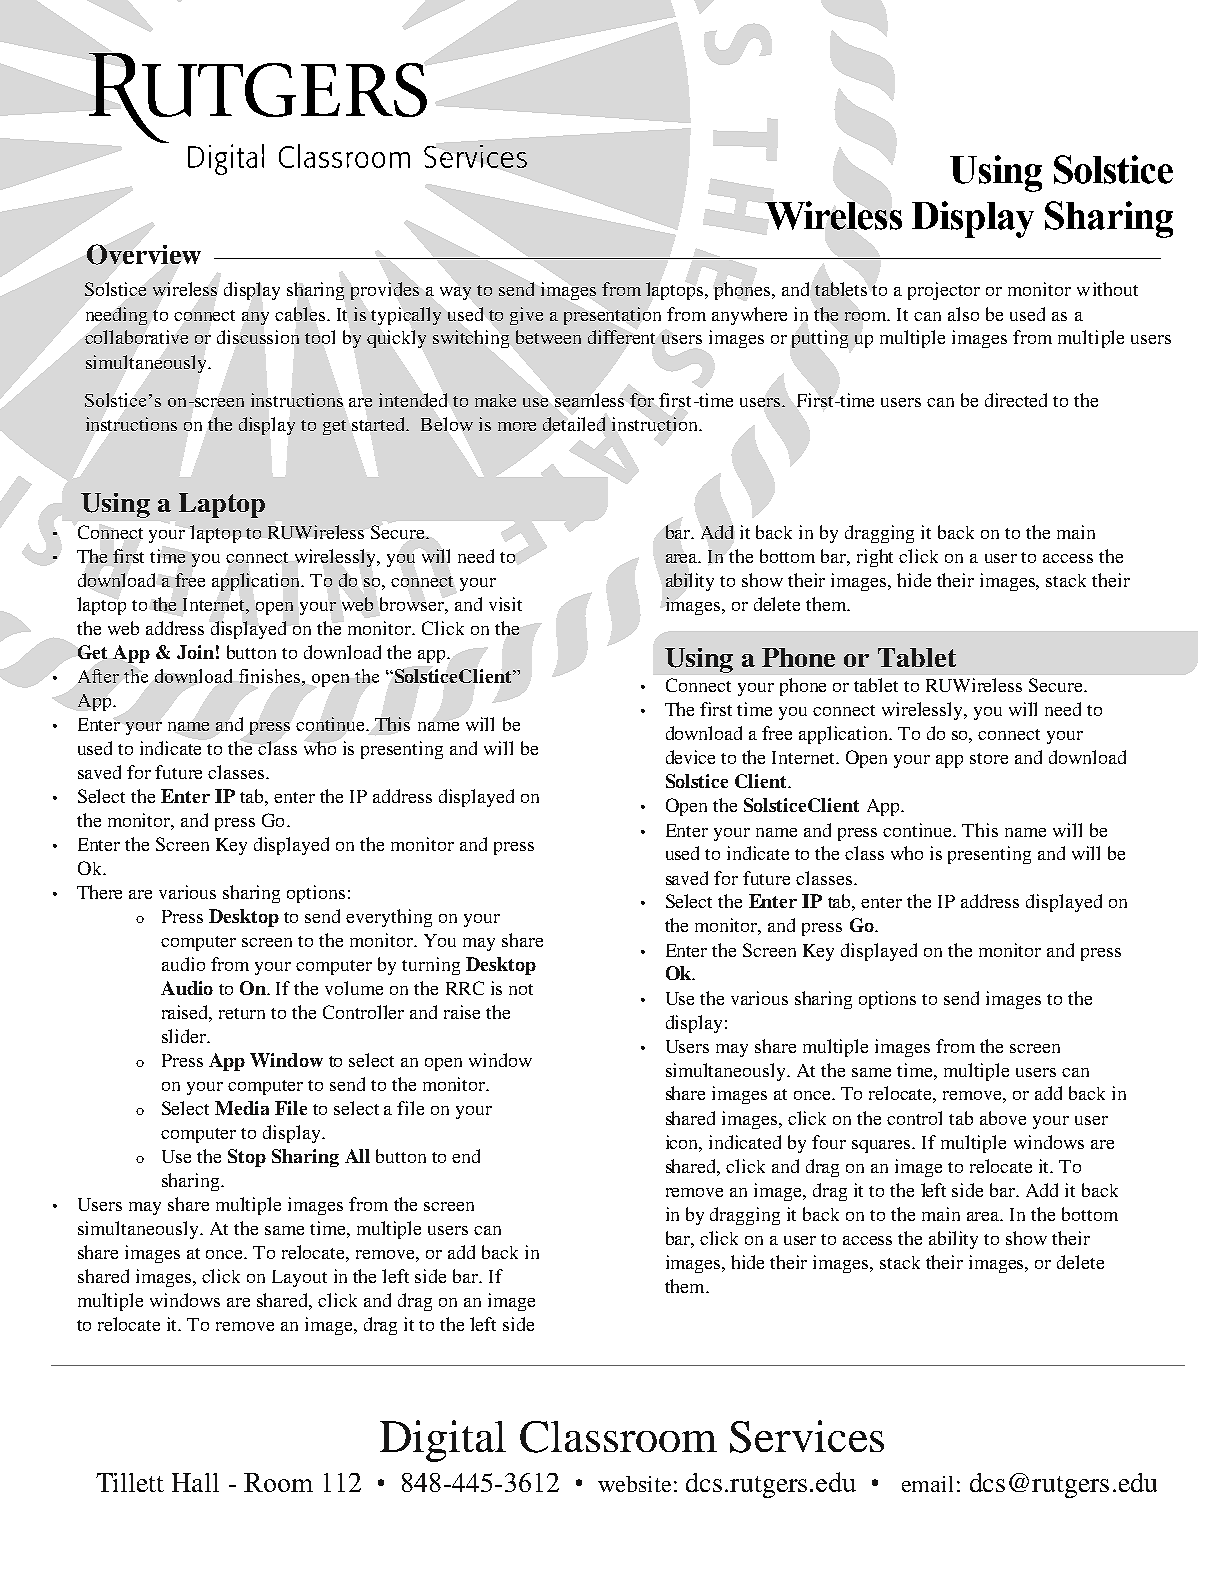  I want to click on discussion, so click(258, 337).
